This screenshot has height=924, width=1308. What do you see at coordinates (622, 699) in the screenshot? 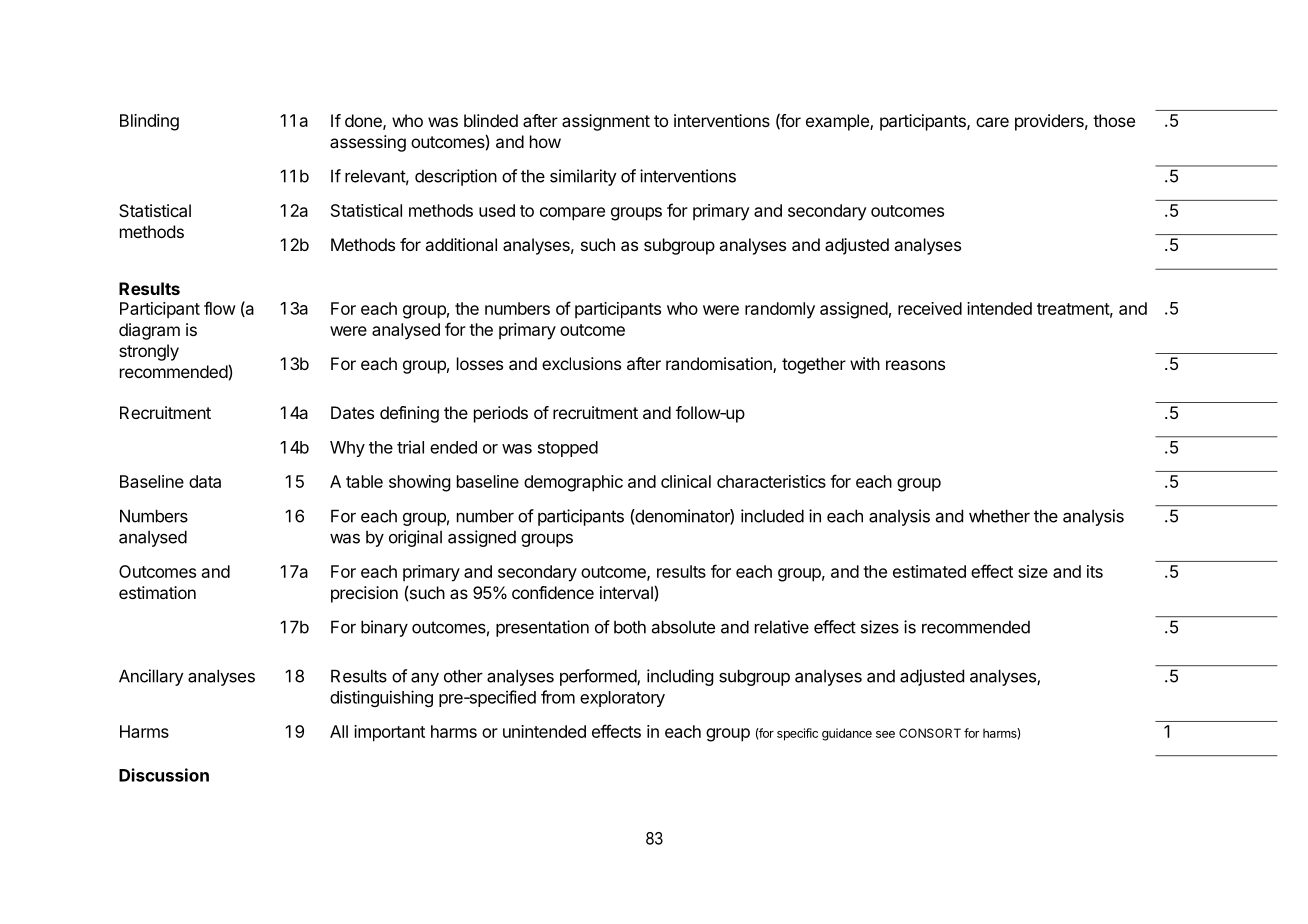
I see `exploratory` at bounding box center [622, 699].
